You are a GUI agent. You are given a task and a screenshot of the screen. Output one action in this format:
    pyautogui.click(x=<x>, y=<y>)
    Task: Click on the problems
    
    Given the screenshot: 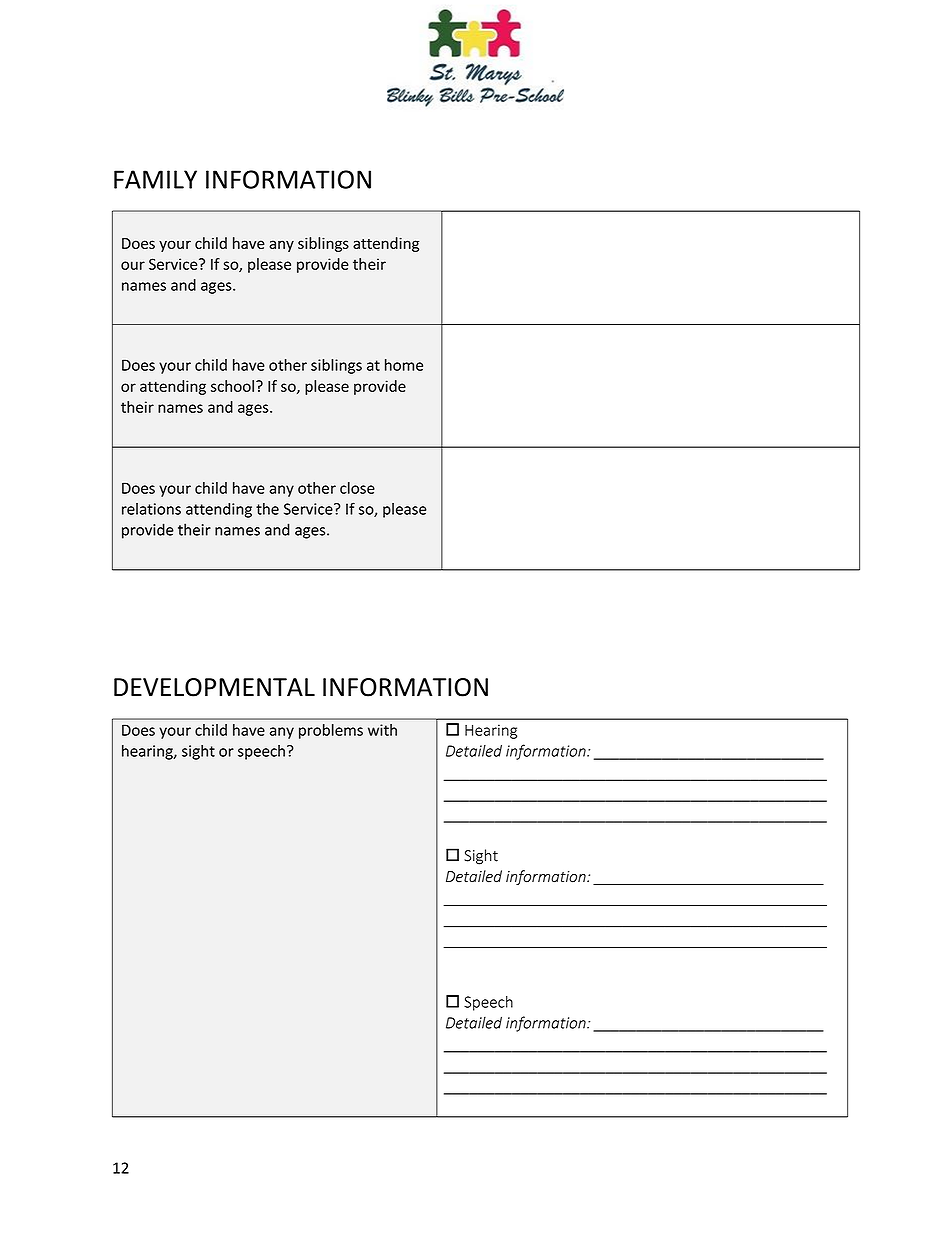 What is the action you would take?
    pyautogui.click(x=331, y=731)
